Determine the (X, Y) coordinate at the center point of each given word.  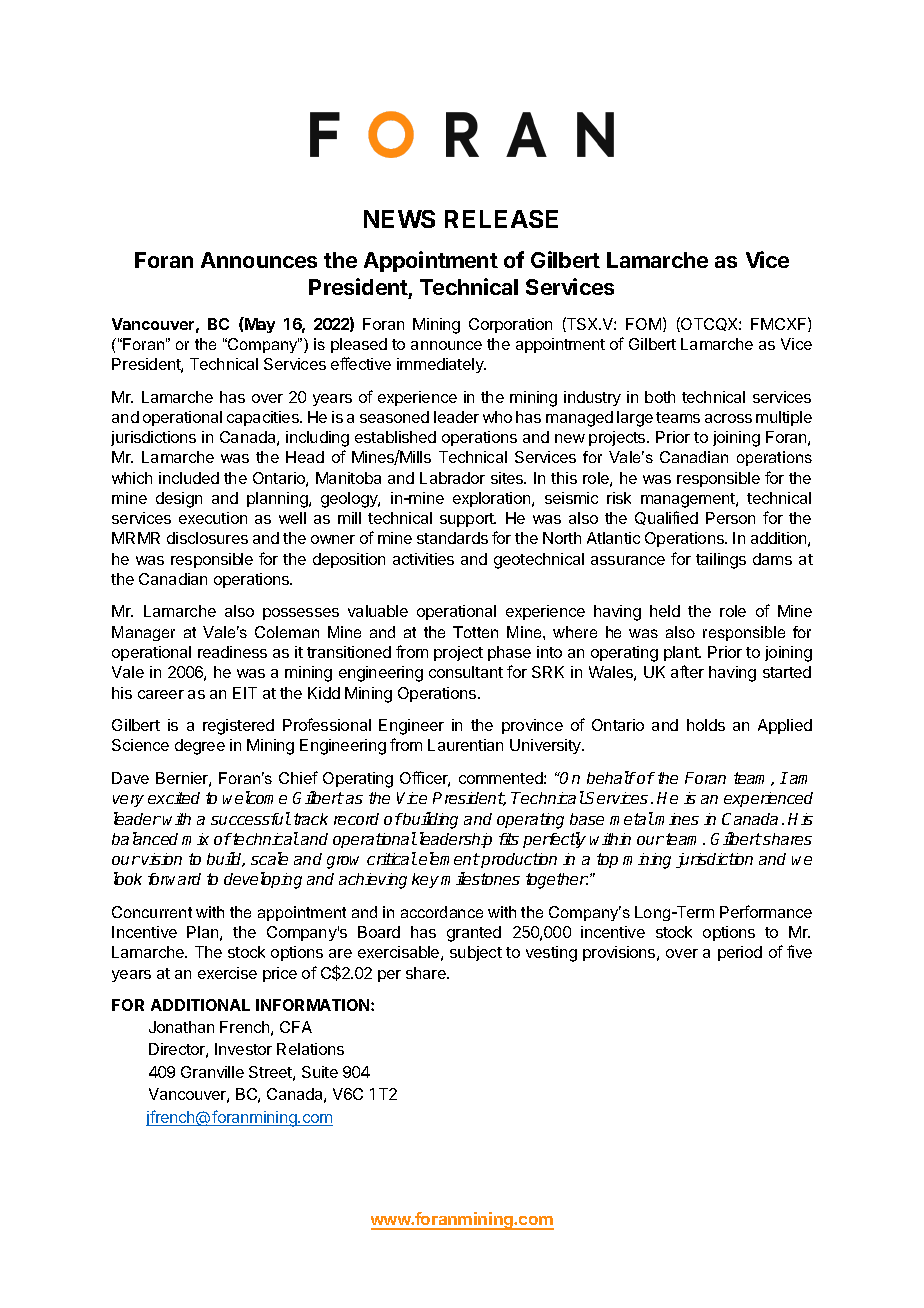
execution (213, 518)
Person (730, 518)
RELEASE (501, 219)
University (546, 746)
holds (706, 725)
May (259, 325)
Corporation (510, 325)
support (468, 520)
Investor (243, 1049)
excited (174, 798)
